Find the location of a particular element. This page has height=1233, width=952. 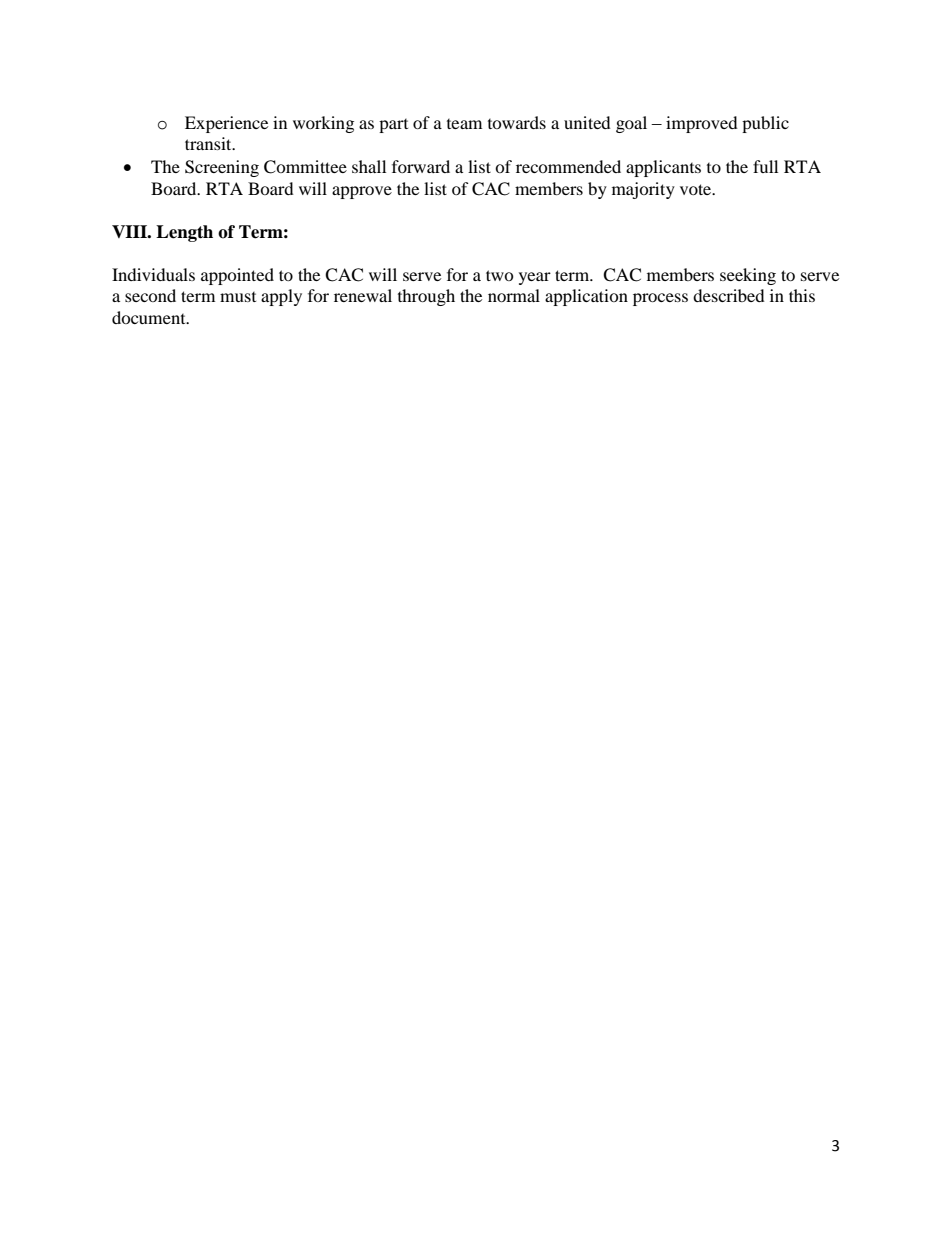

Experience is located at coordinates (226, 124).
